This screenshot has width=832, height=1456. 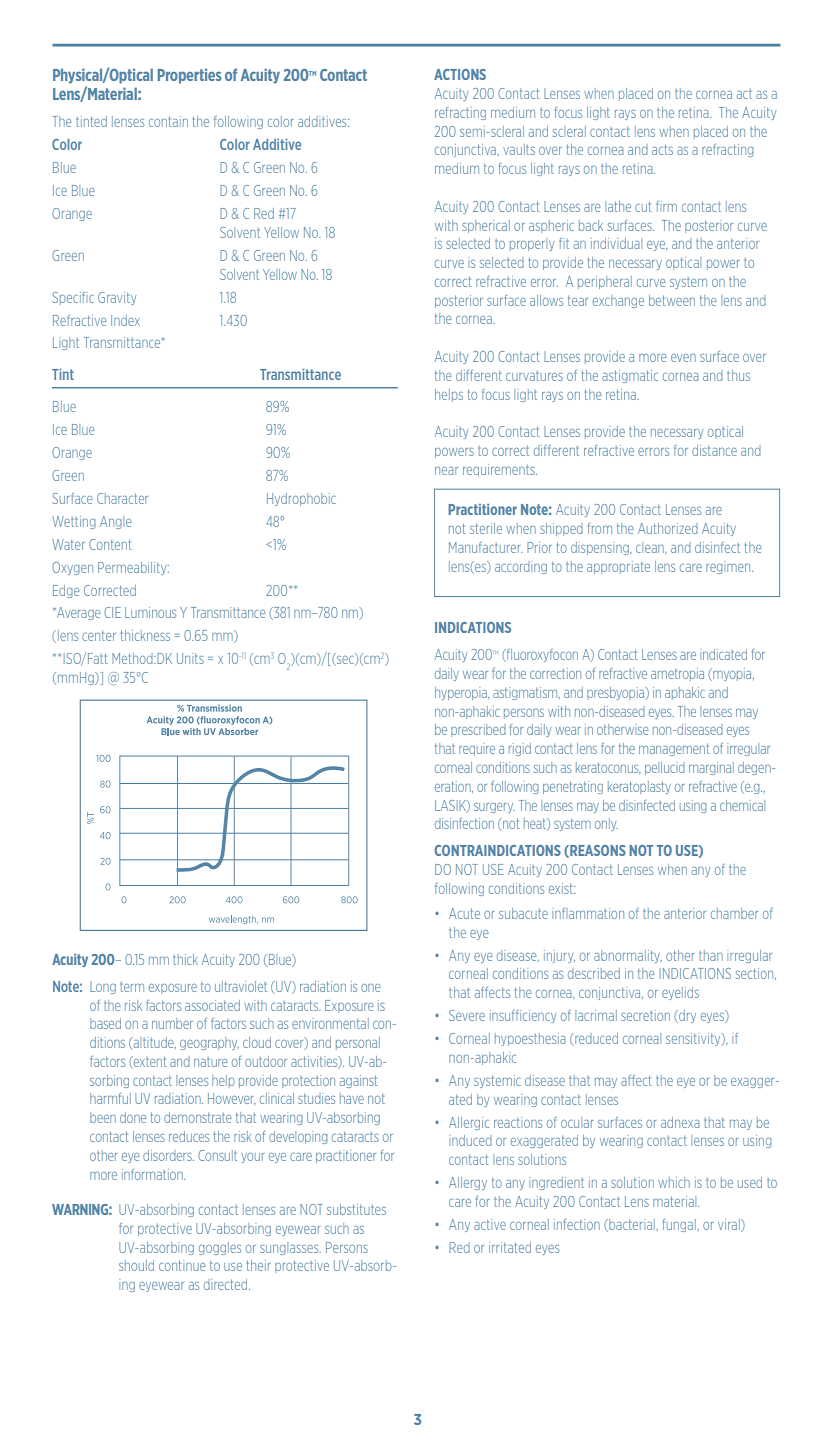 What do you see at coordinates (519, 149) in the screenshot?
I see `vaults` at bounding box center [519, 149].
